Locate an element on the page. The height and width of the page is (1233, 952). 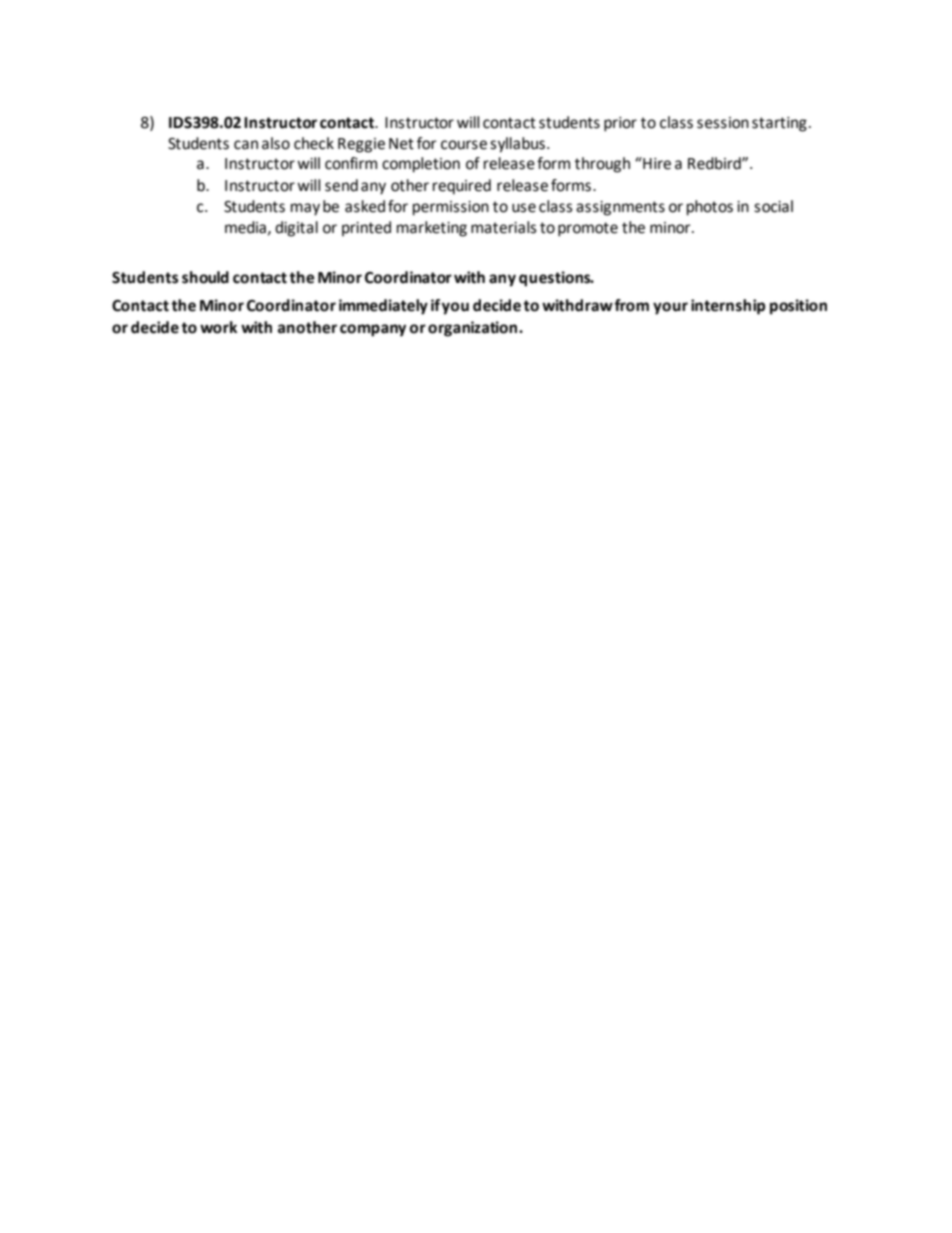
also is located at coordinates (276, 143).
